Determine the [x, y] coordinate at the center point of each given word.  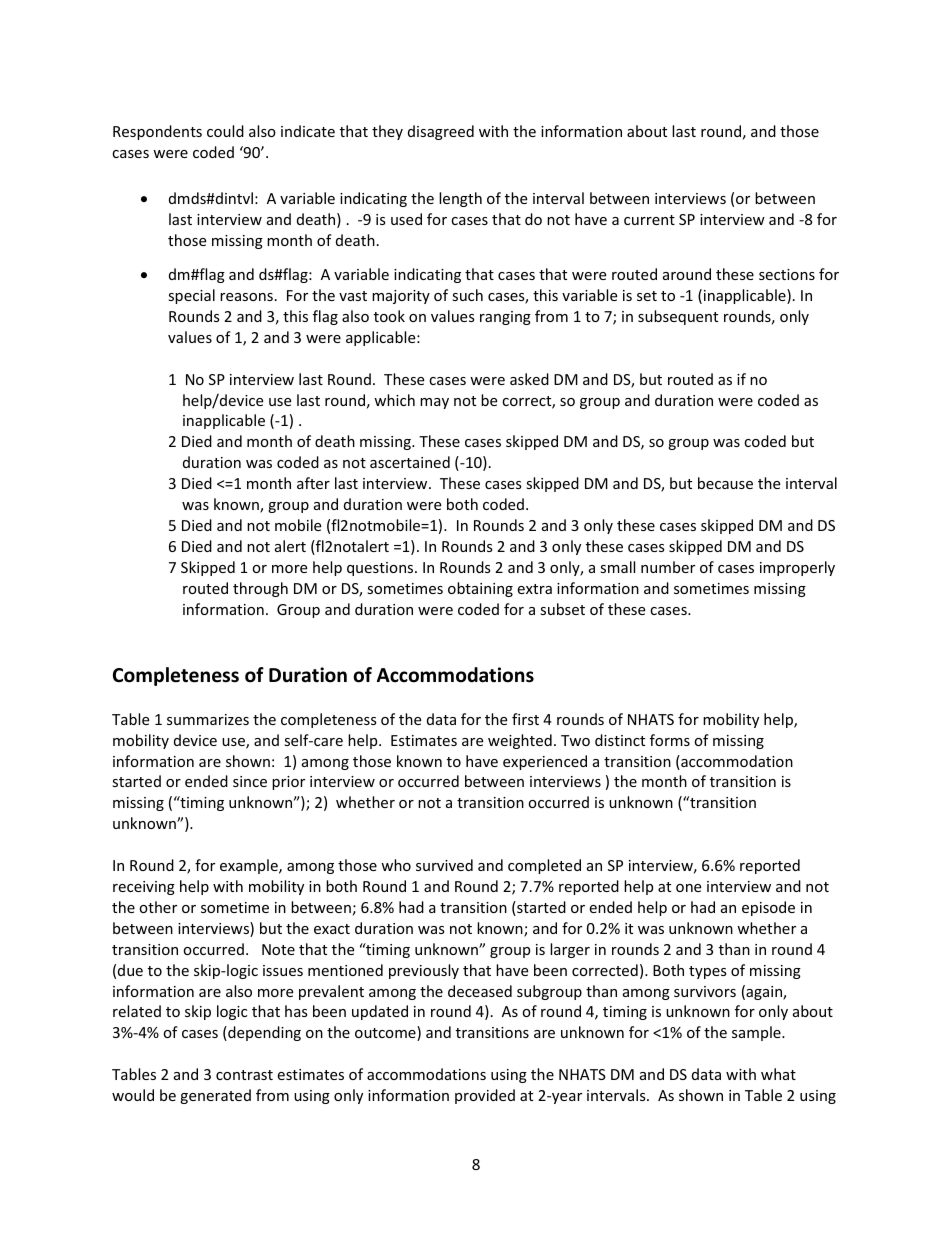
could [225, 131]
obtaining [480, 589]
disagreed [441, 132]
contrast [244, 1075]
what [778, 1074]
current [649, 220]
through [260, 589]
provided [485, 1096]
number [668, 567]
